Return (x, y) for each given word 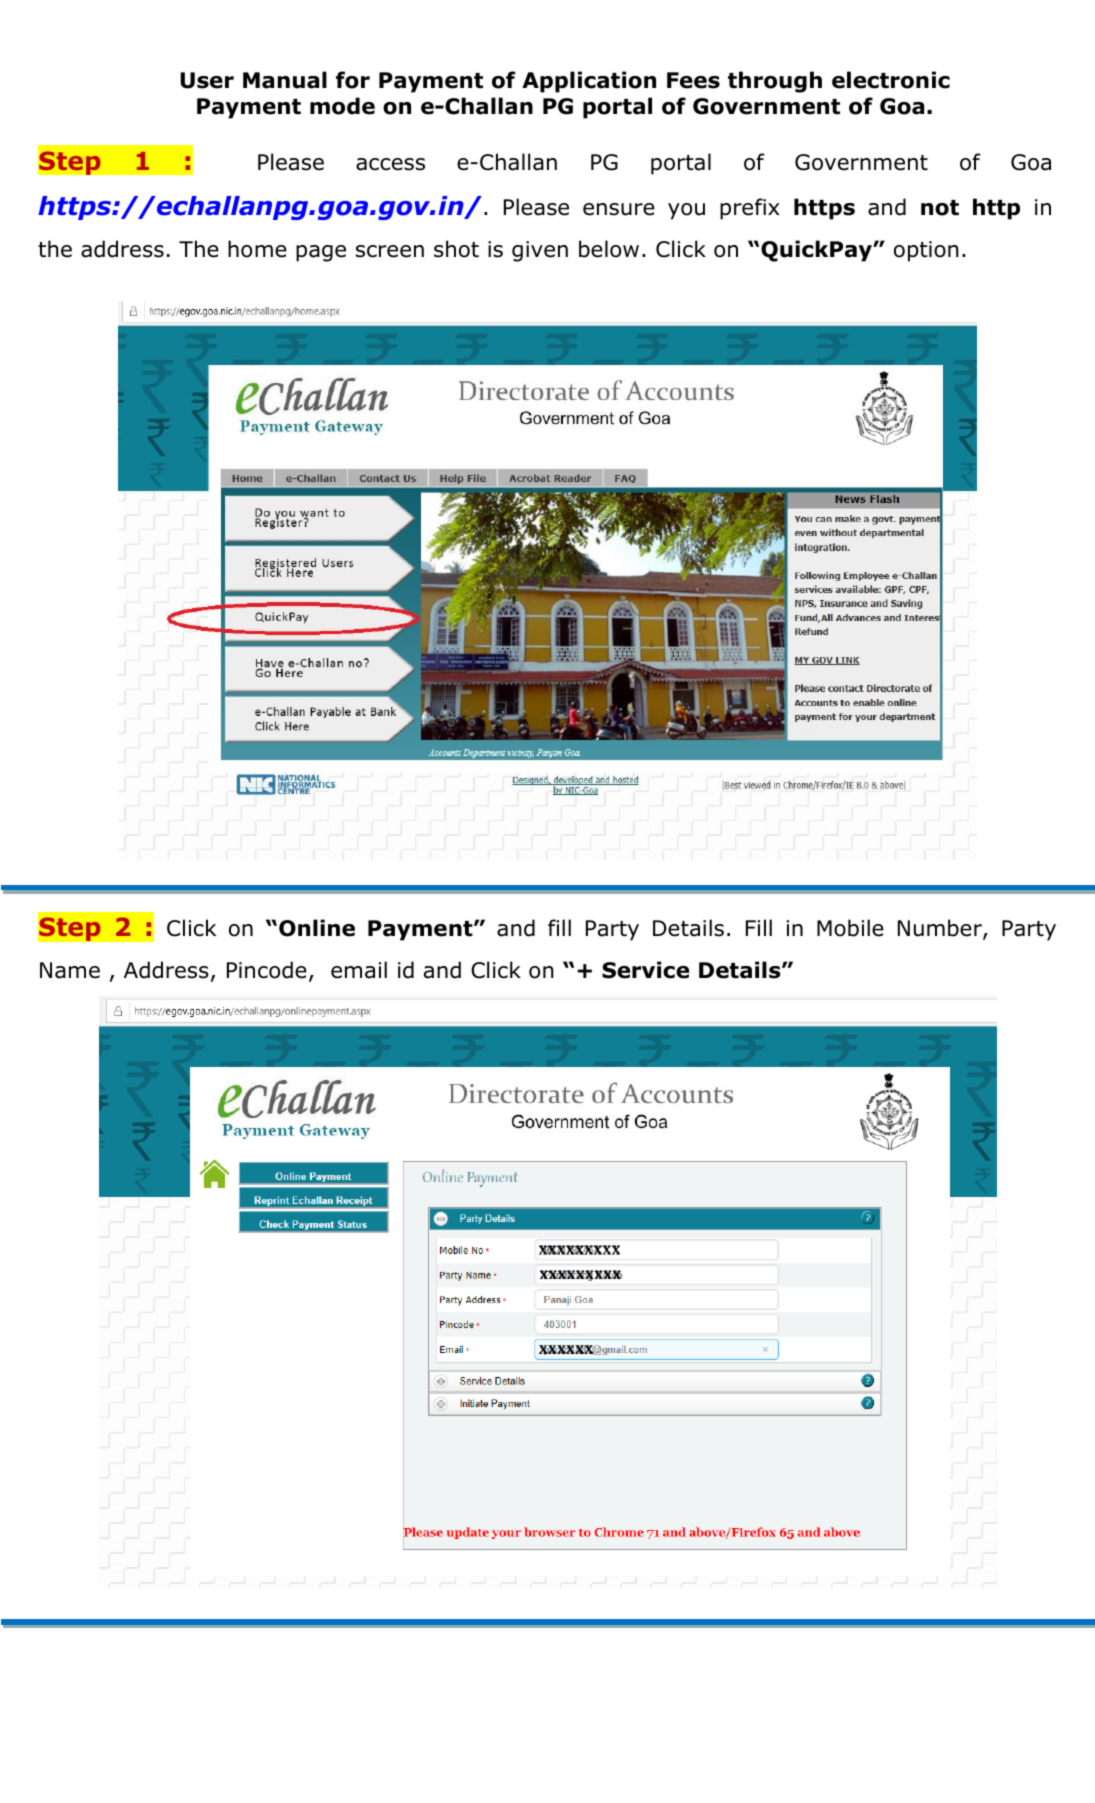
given (540, 251)
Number (941, 929)
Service (645, 970)
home (257, 249)
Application (589, 82)
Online (317, 928)
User (207, 80)
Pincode (267, 970)
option (926, 251)
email (359, 970)
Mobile (850, 928)
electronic (891, 80)
